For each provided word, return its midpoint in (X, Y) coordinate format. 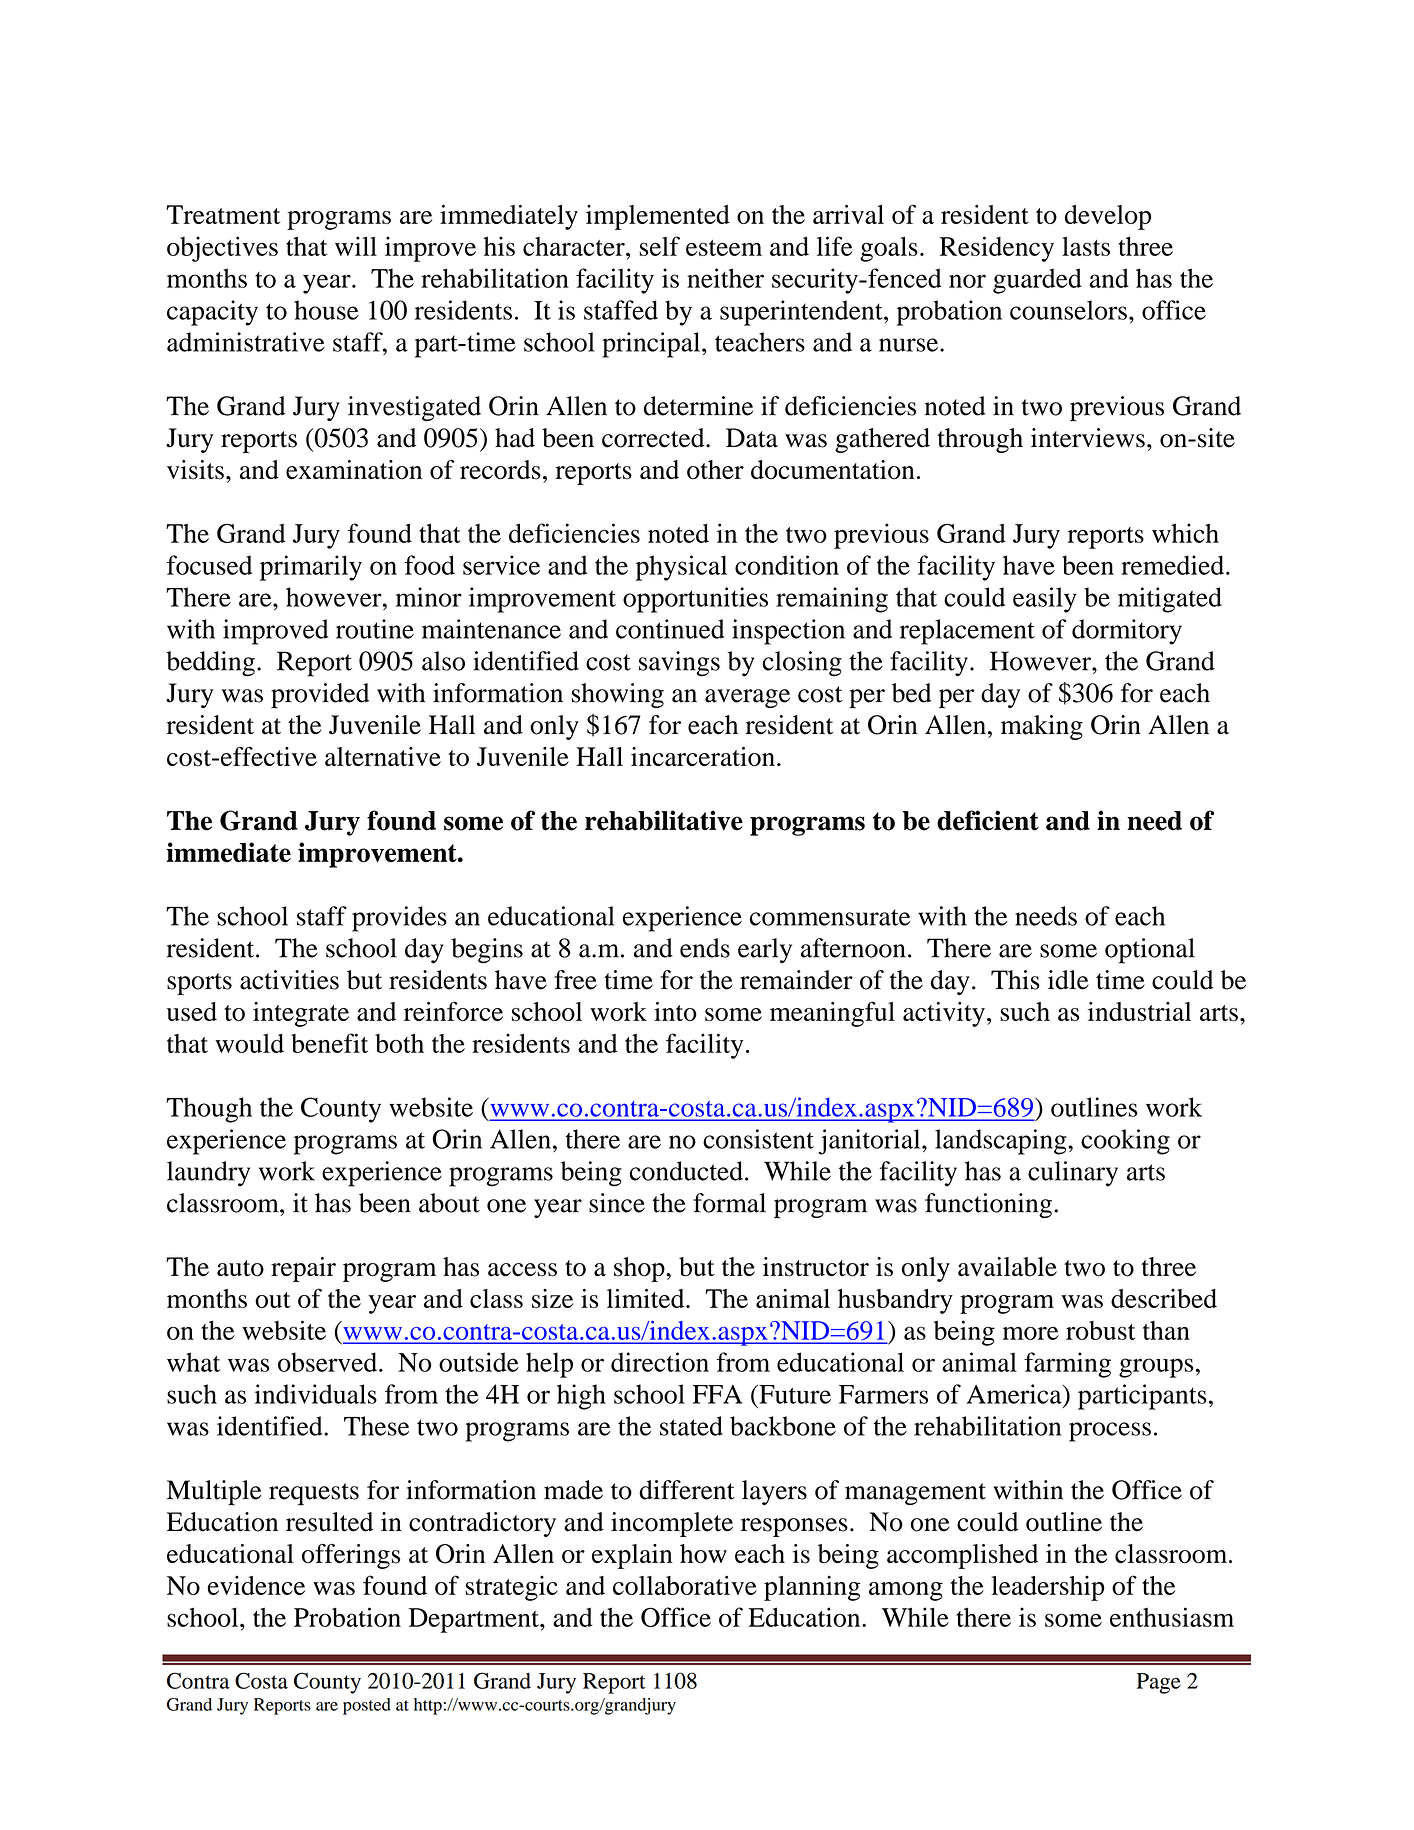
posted (367, 1706)
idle (1068, 980)
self (659, 246)
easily (1045, 600)
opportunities (695, 600)
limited (647, 1298)
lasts (1086, 246)
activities (289, 980)
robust (1100, 1330)
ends (705, 948)
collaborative (685, 1585)
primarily (311, 568)
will (356, 246)
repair (303, 1269)
